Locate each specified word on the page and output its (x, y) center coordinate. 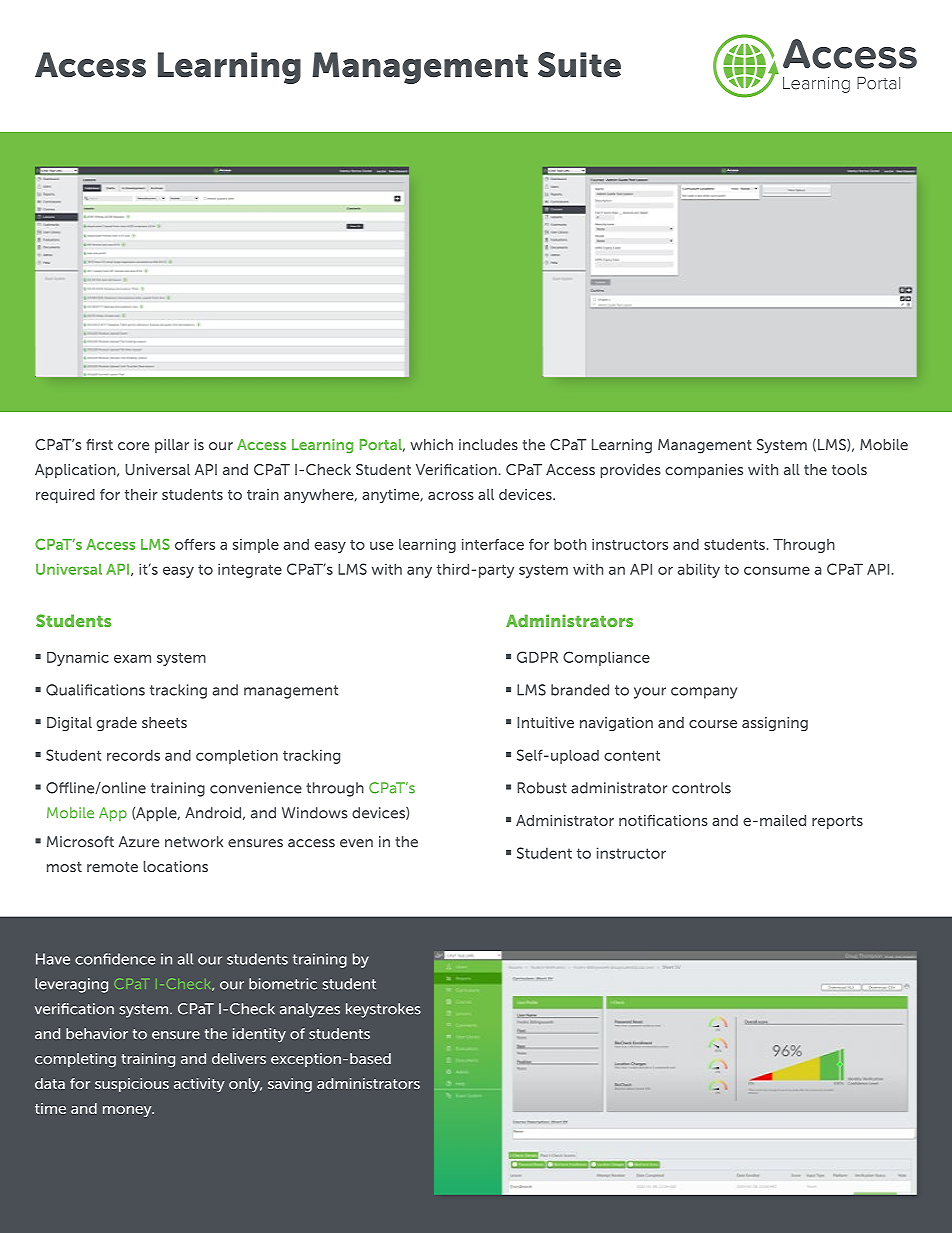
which (431, 445)
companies (704, 471)
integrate (250, 570)
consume (777, 570)
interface (493, 544)
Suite (579, 65)
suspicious (132, 1085)
